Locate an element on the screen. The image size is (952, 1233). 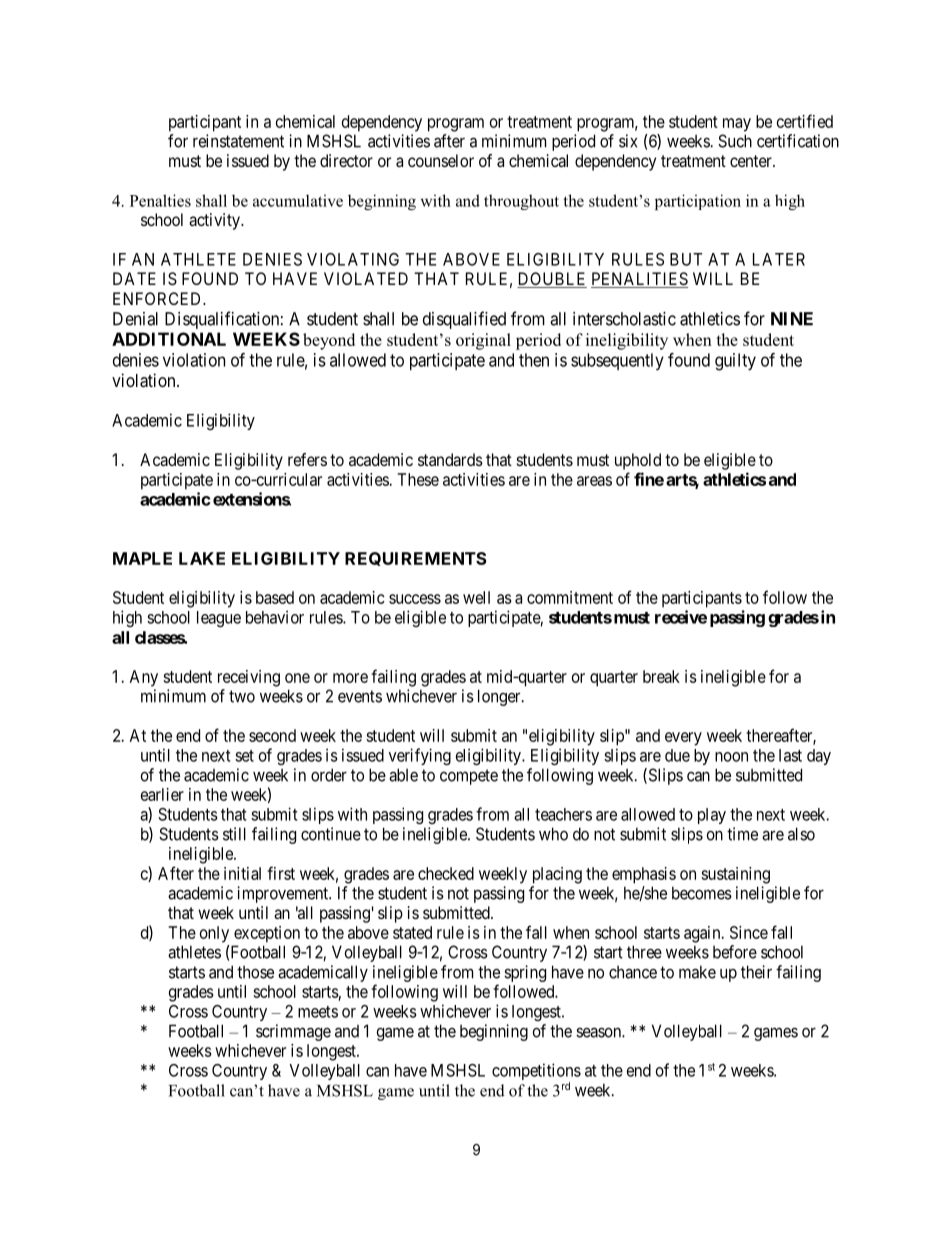
league is located at coordinates (219, 619).
